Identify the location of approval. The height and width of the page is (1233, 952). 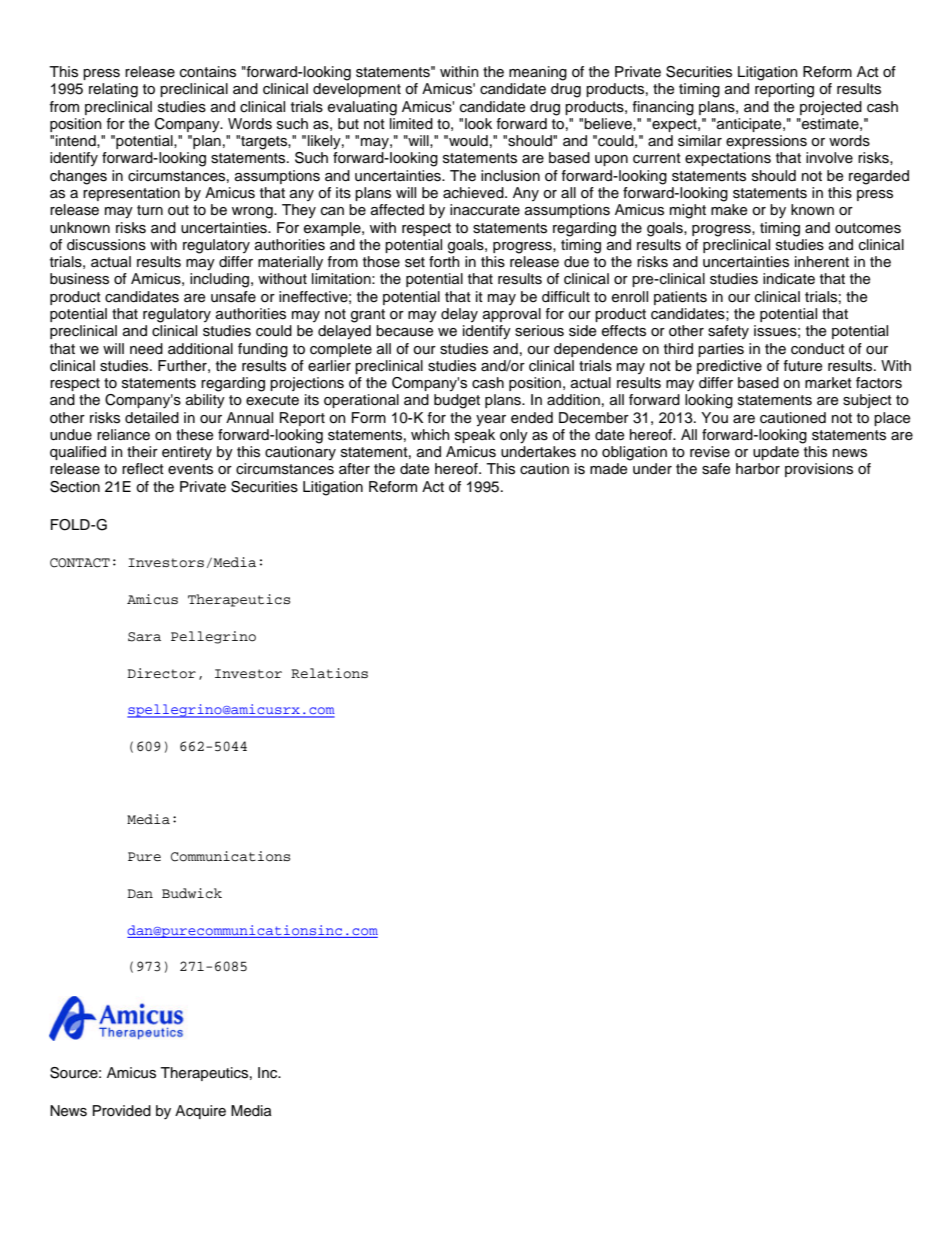
(512, 315).
